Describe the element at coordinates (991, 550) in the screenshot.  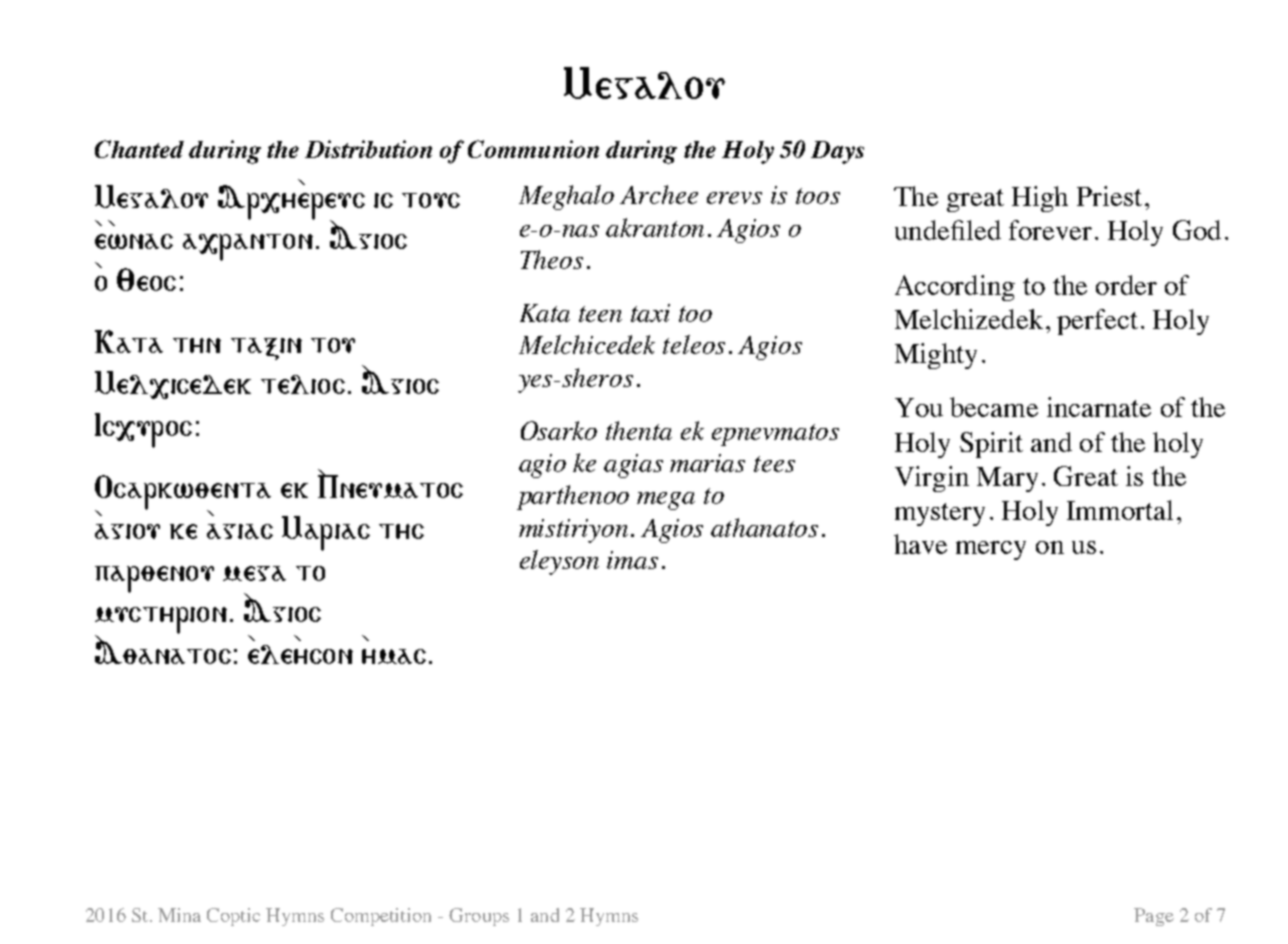
I see `mercy` at that location.
